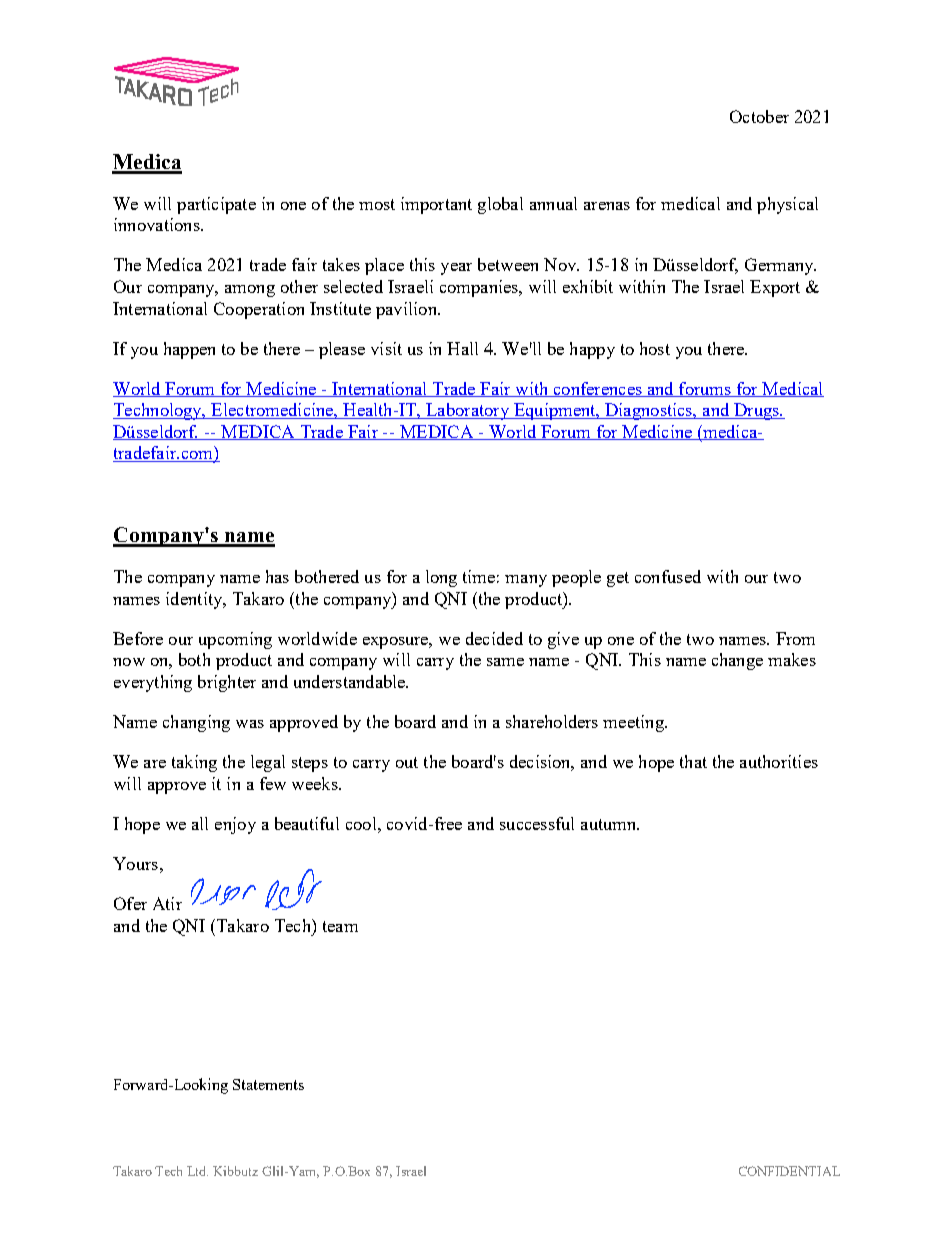  Describe the element at coordinates (216, 205) in the document. I see `participate` at that location.
